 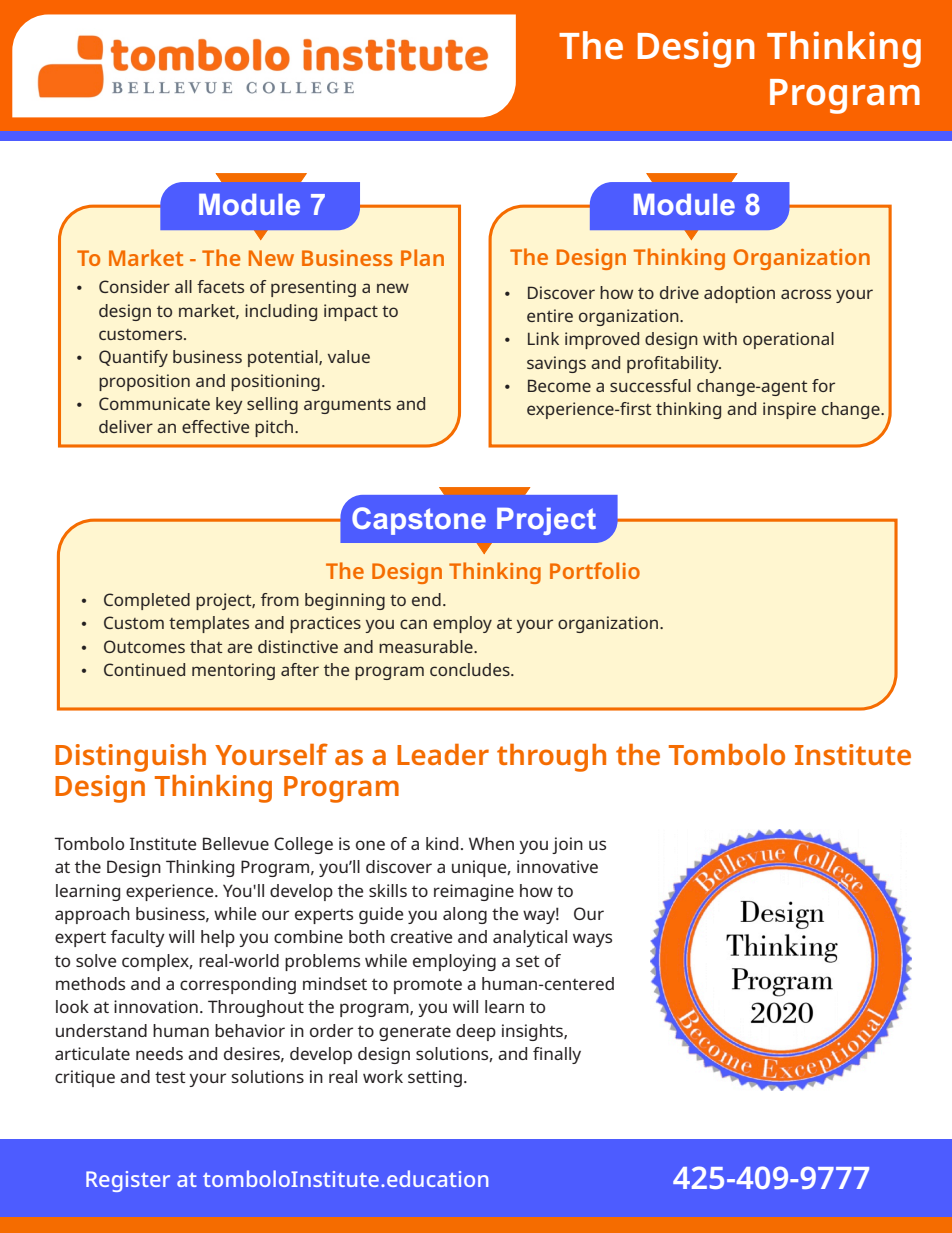 What do you see at coordinates (567, 845) in the document?
I see `join` at bounding box center [567, 845].
